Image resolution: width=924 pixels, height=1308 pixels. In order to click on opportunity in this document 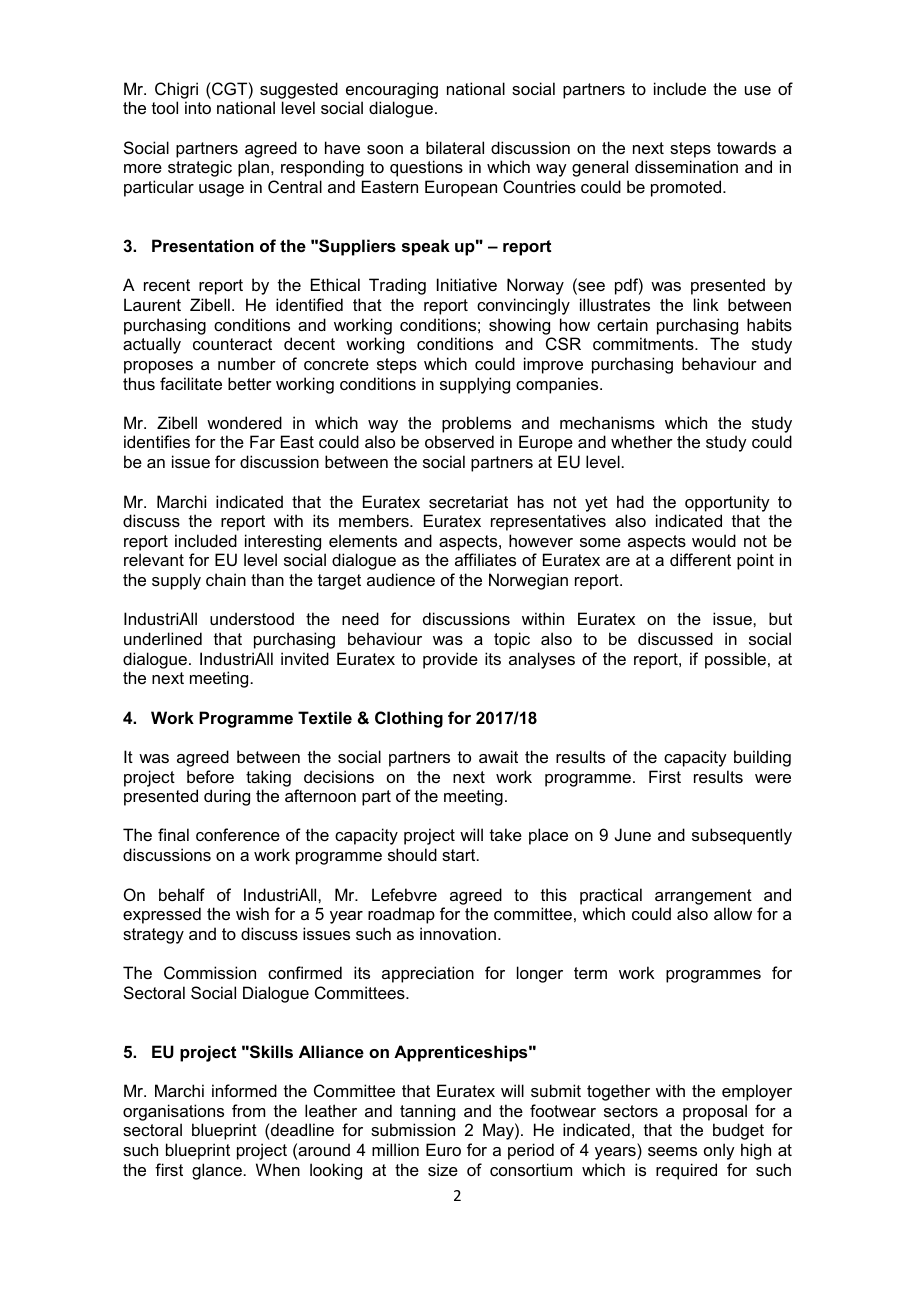, I will do `click(727, 503)`.
